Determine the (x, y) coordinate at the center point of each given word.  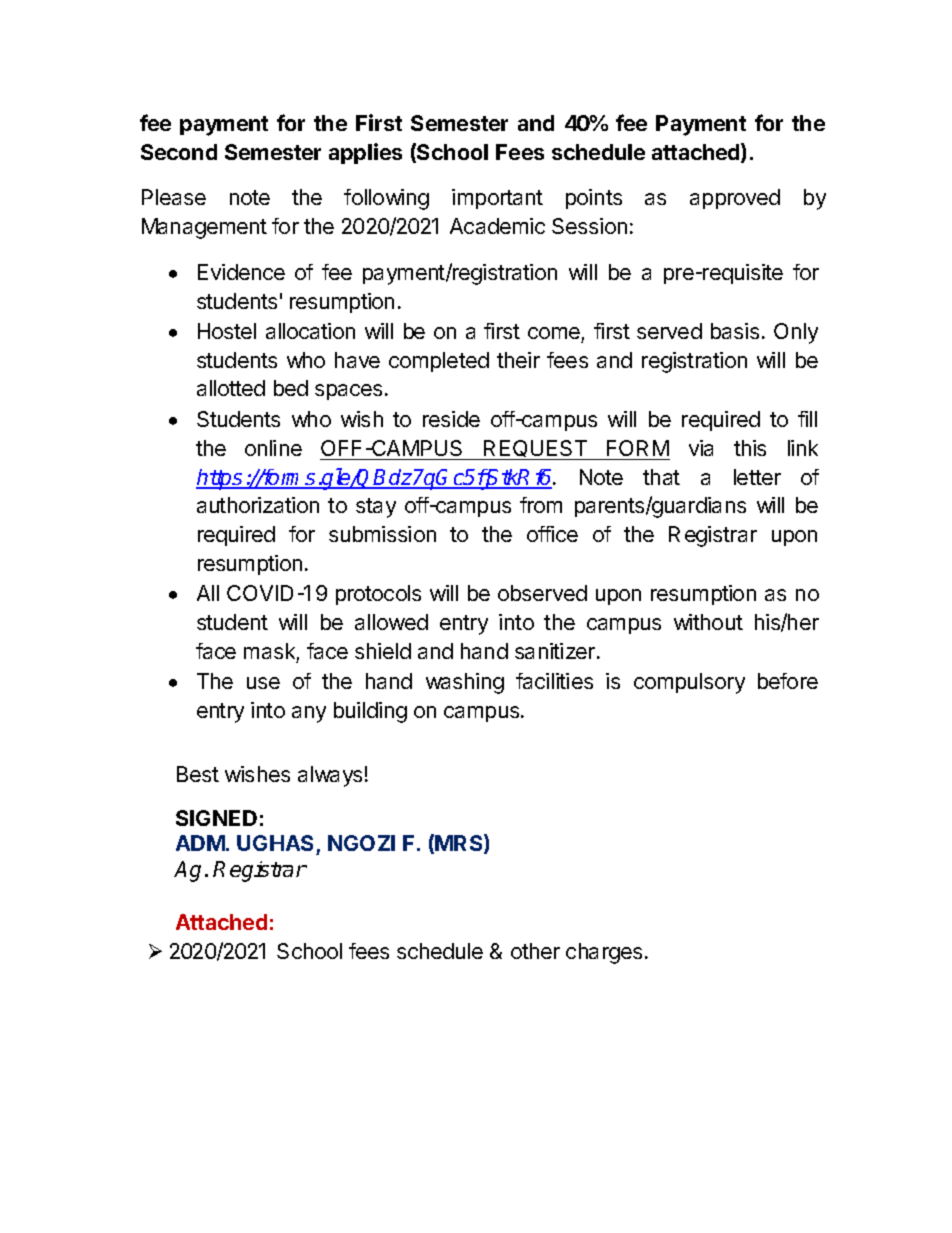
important (497, 199)
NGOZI (361, 843)
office (552, 534)
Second (179, 152)
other (535, 951)
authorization (258, 505)
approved (735, 199)
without (708, 622)
